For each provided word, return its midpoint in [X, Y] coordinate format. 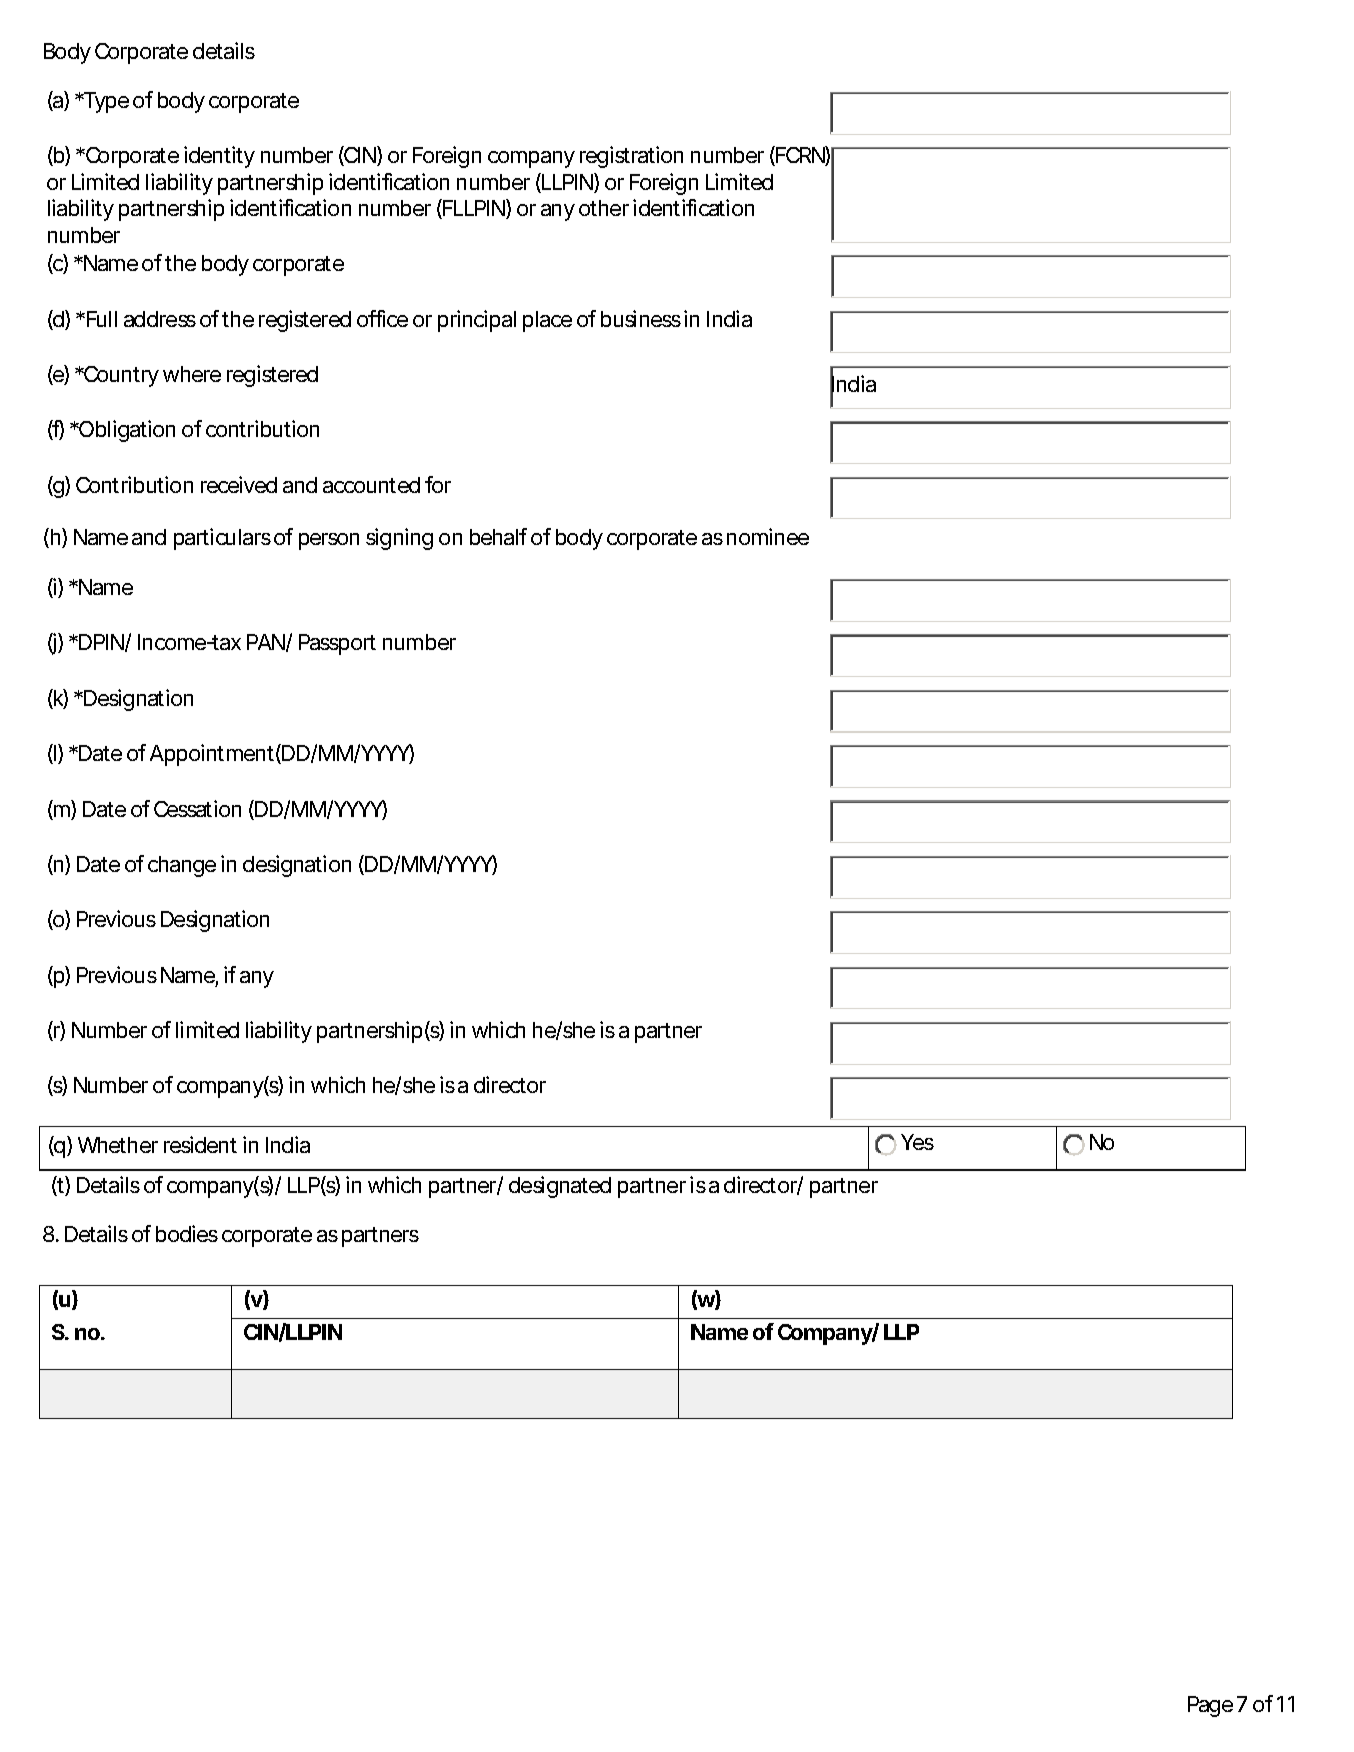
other [604, 208]
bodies [187, 1233]
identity [219, 157]
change [182, 866]
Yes [917, 1142]
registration [631, 157]
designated [560, 1187]
